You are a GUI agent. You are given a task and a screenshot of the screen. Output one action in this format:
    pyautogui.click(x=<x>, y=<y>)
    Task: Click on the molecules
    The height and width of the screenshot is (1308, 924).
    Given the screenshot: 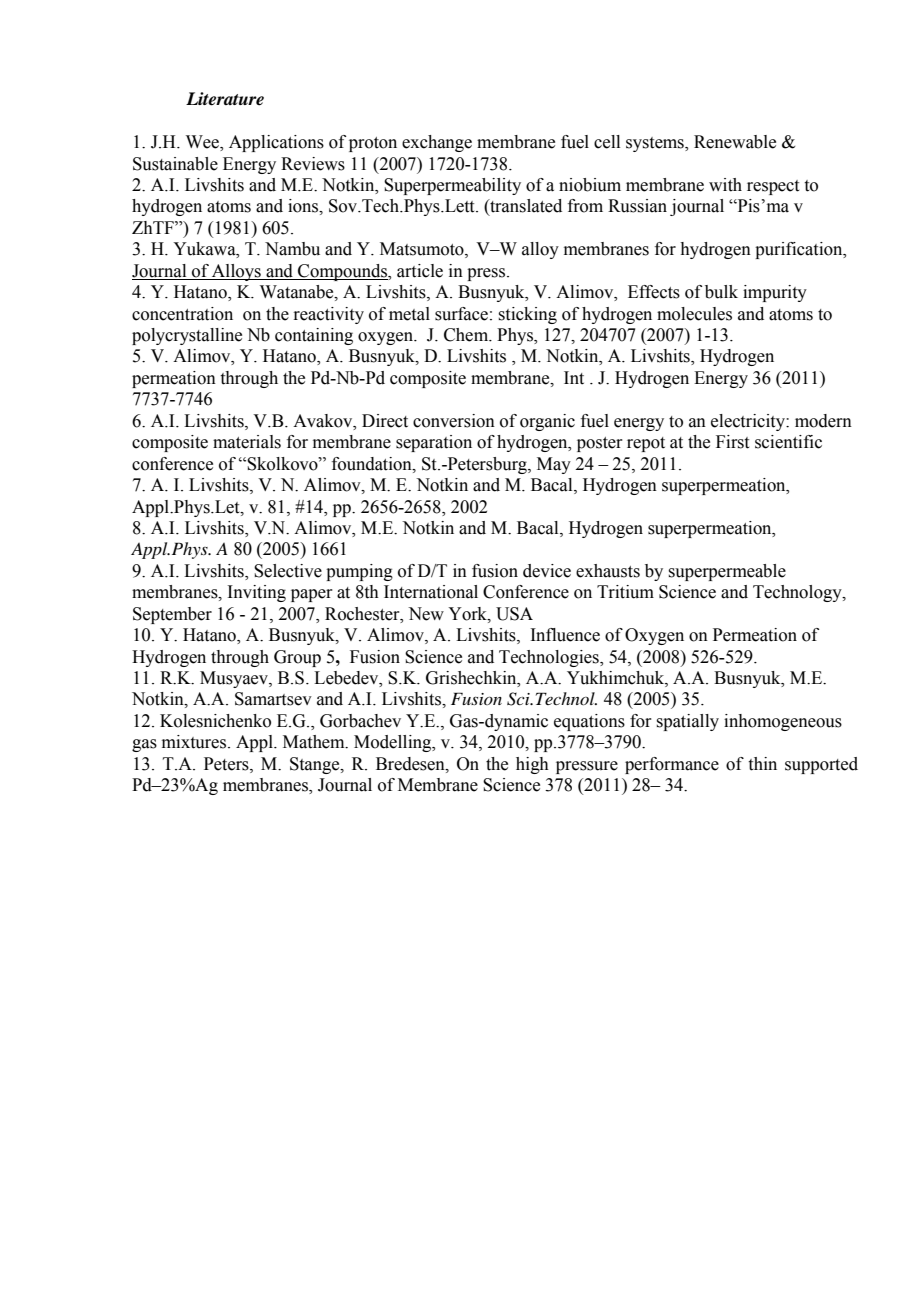 What is the action you would take?
    pyautogui.click(x=694, y=314)
